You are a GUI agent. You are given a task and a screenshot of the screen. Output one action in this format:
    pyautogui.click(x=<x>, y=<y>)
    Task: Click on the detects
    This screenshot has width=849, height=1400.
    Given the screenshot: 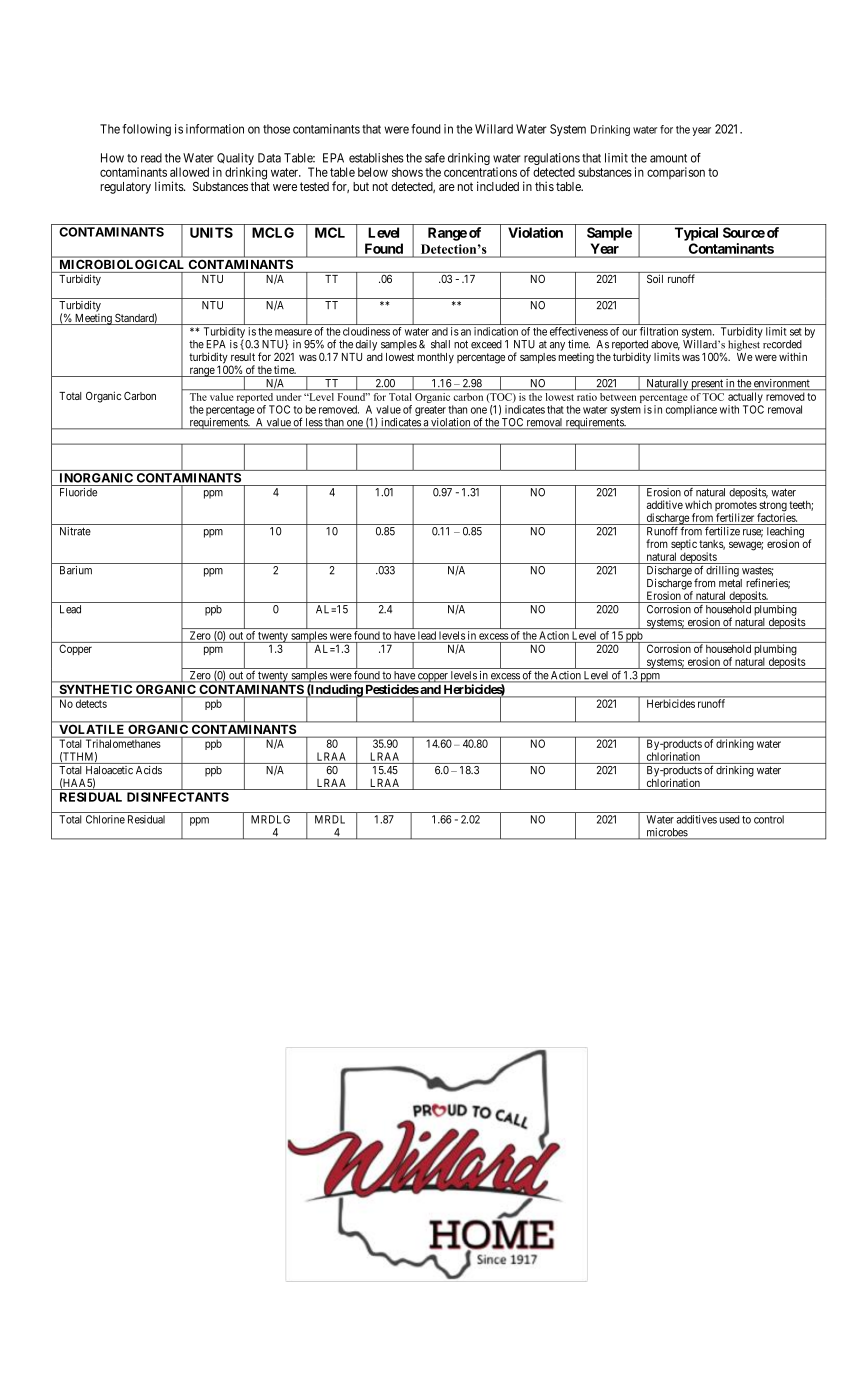 What is the action you would take?
    pyautogui.click(x=91, y=704)
